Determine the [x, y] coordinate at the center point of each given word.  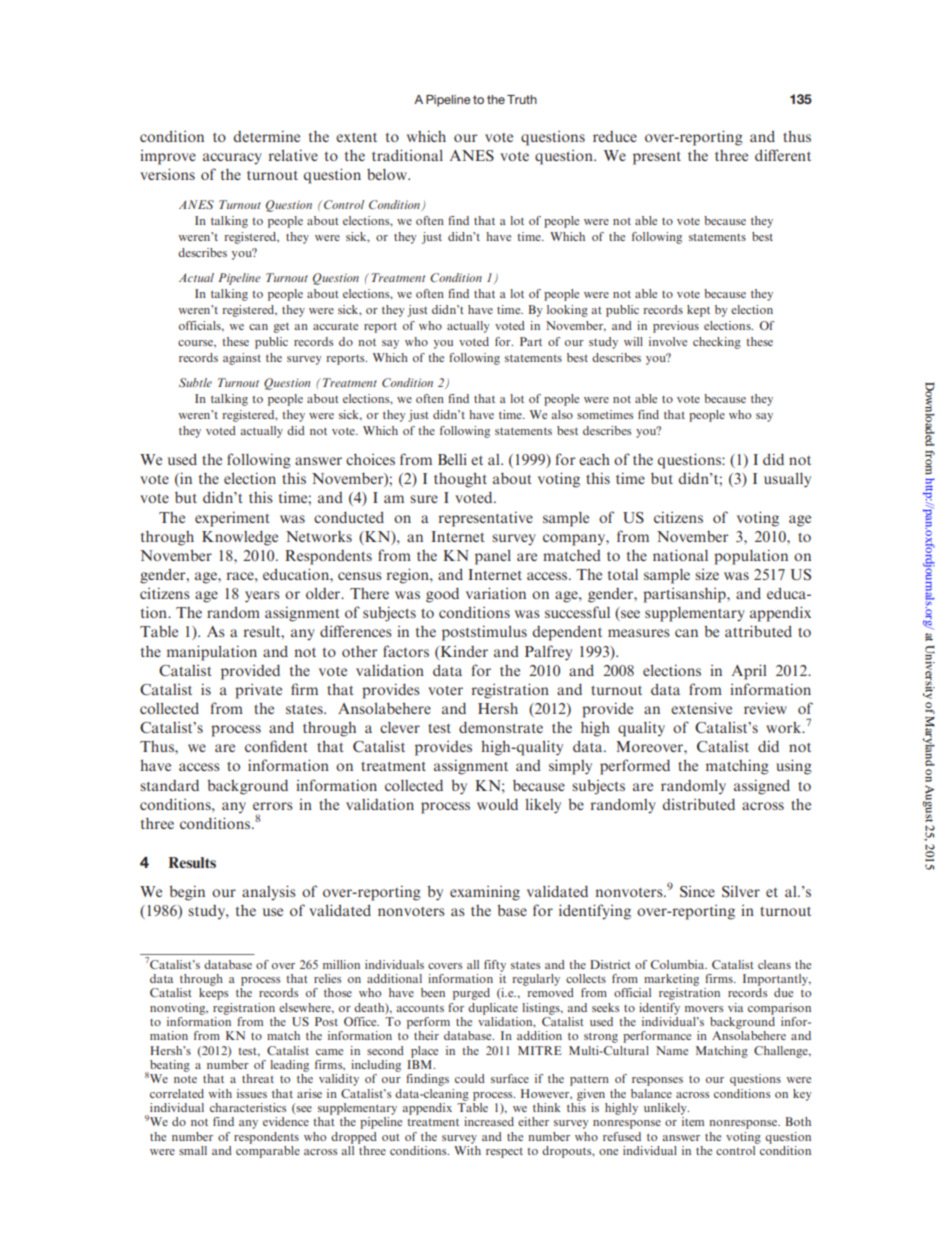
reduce [615, 136]
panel [493, 557]
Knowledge [240, 538]
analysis [269, 893]
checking [717, 343]
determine [266, 136]
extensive [701, 708]
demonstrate [501, 727]
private [258, 691]
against [242, 359]
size [707, 574]
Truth [522, 99]
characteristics [248, 1107]
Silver [741, 891]
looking [567, 311]
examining [485, 893]
